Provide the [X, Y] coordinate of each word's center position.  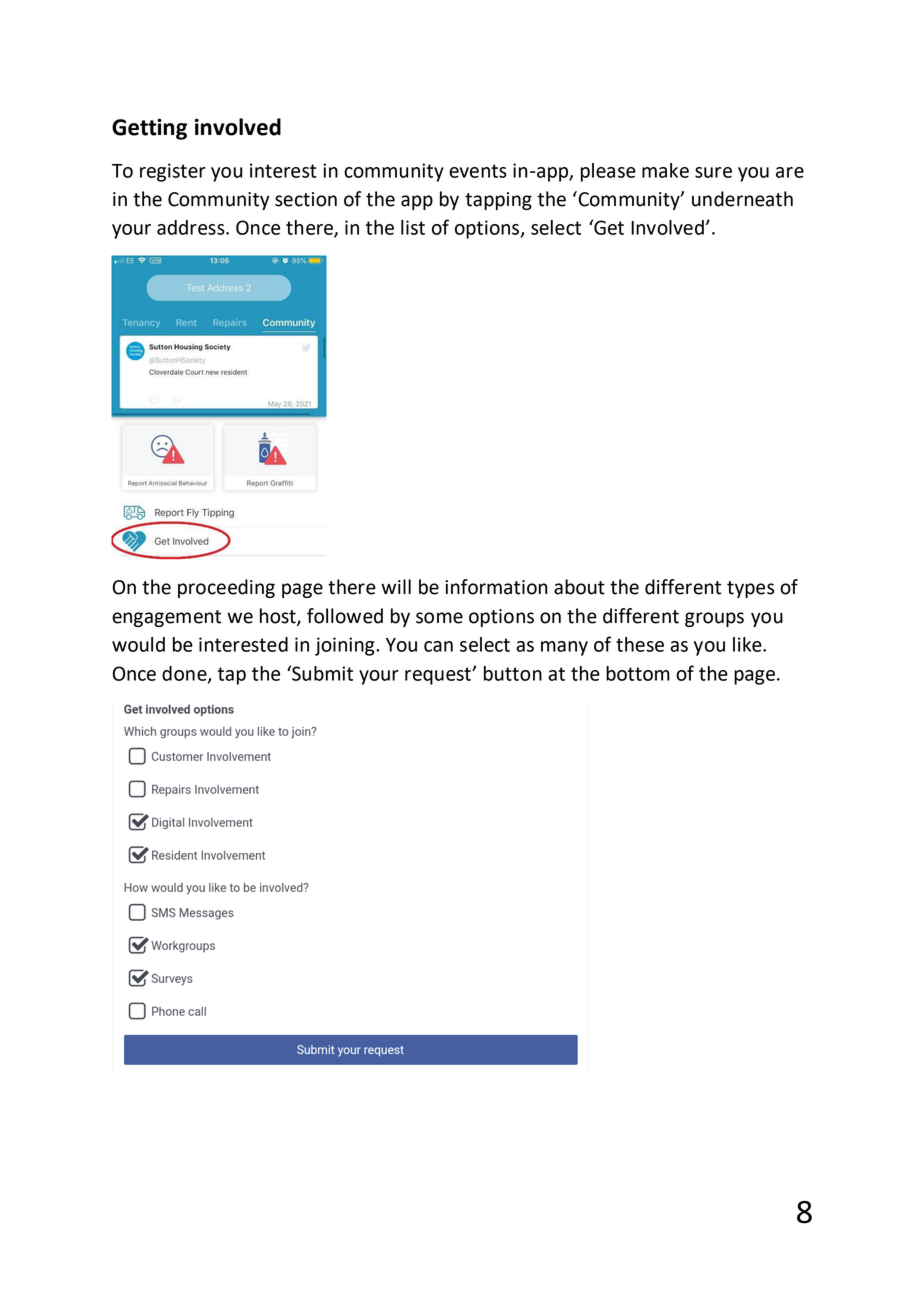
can [438, 646]
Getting [149, 129]
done [185, 674]
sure [713, 172]
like [748, 644]
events [478, 171]
